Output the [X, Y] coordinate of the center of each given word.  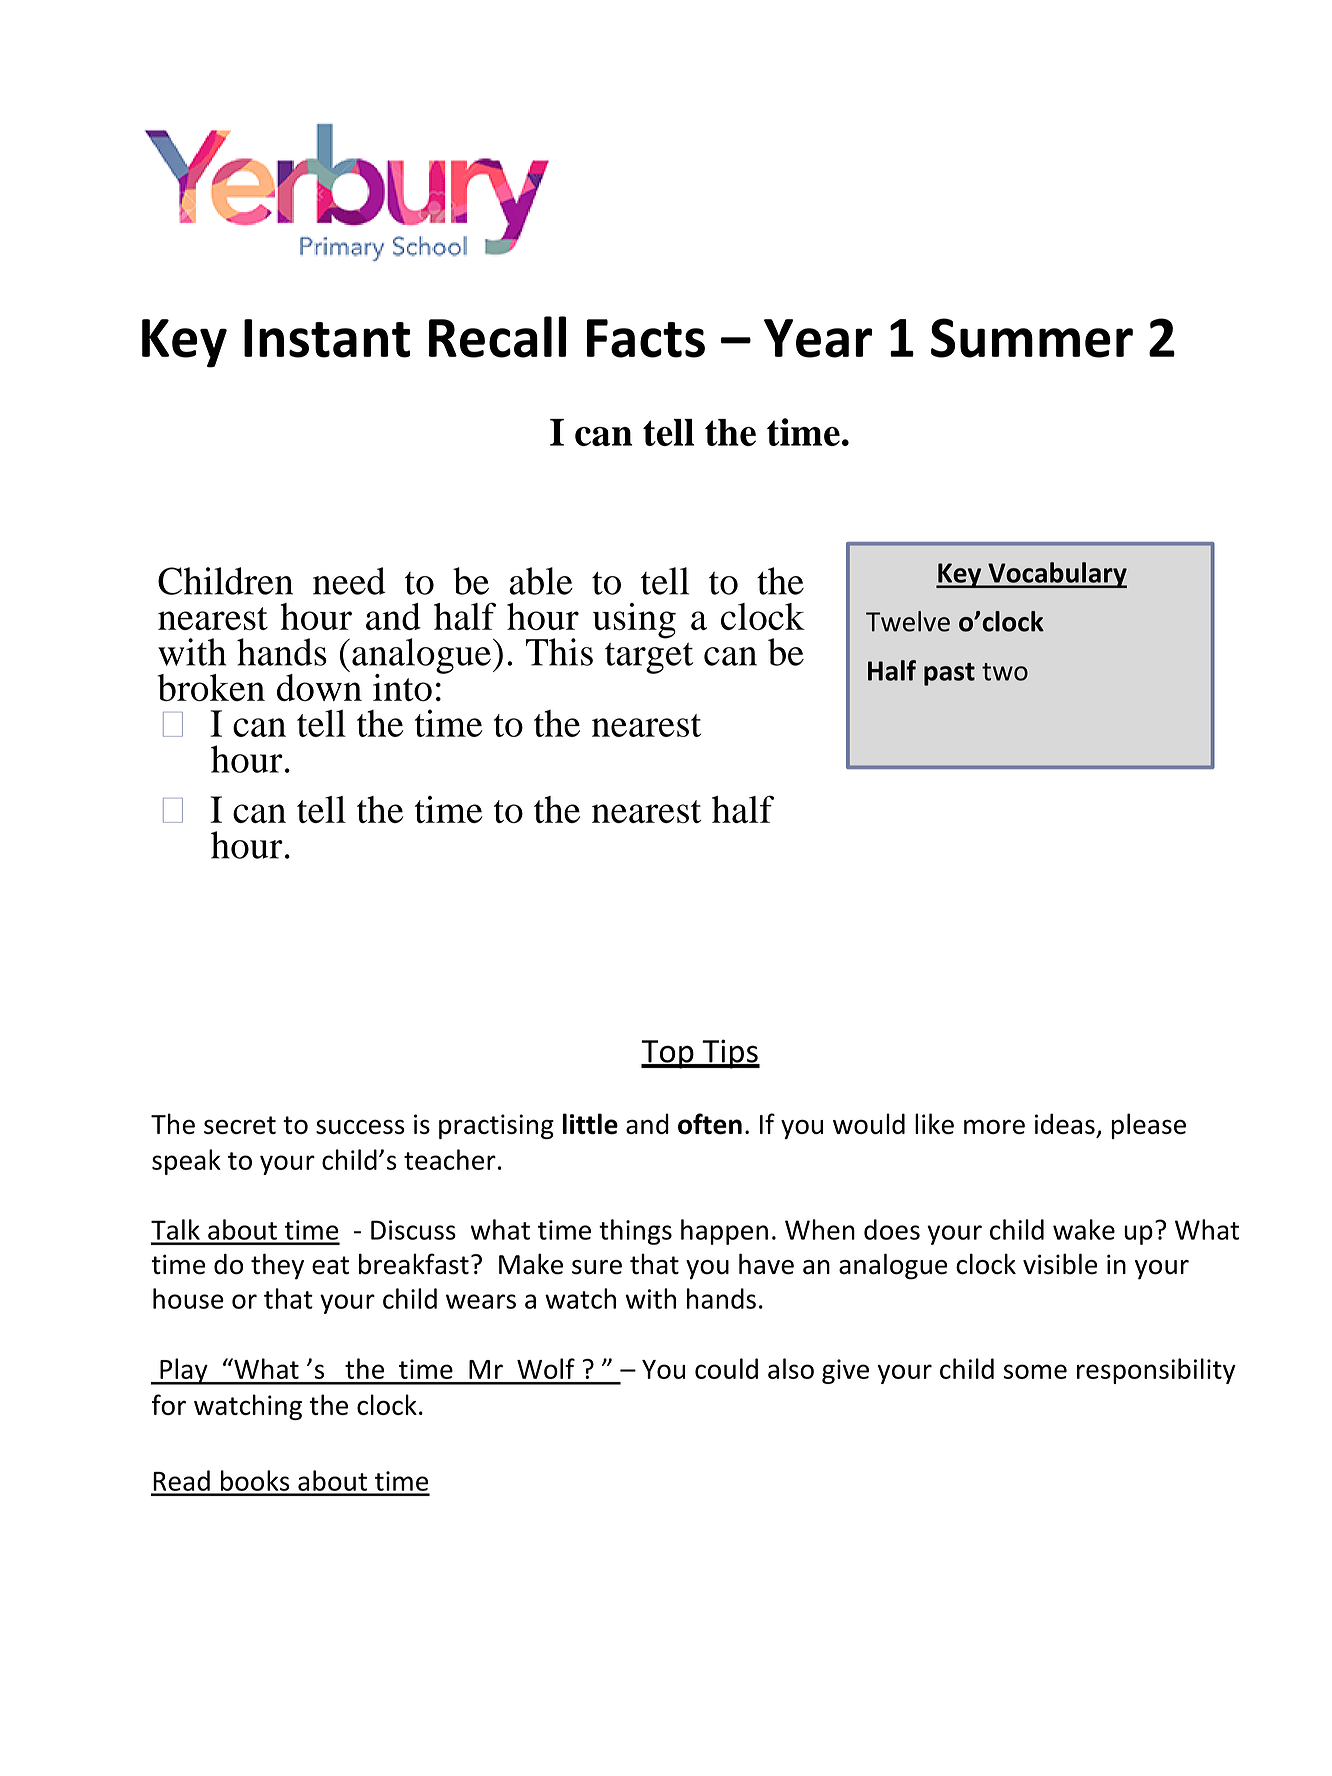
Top [668, 1054]
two [1005, 672]
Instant [327, 338]
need [349, 581]
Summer [1032, 338]
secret [240, 1125]
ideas [1065, 1123]
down [319, 686]
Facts [646, 338]
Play [184, 1371]
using [634, 621]
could [726, 1368]
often [710, 1124]
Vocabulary [1056, 575]
